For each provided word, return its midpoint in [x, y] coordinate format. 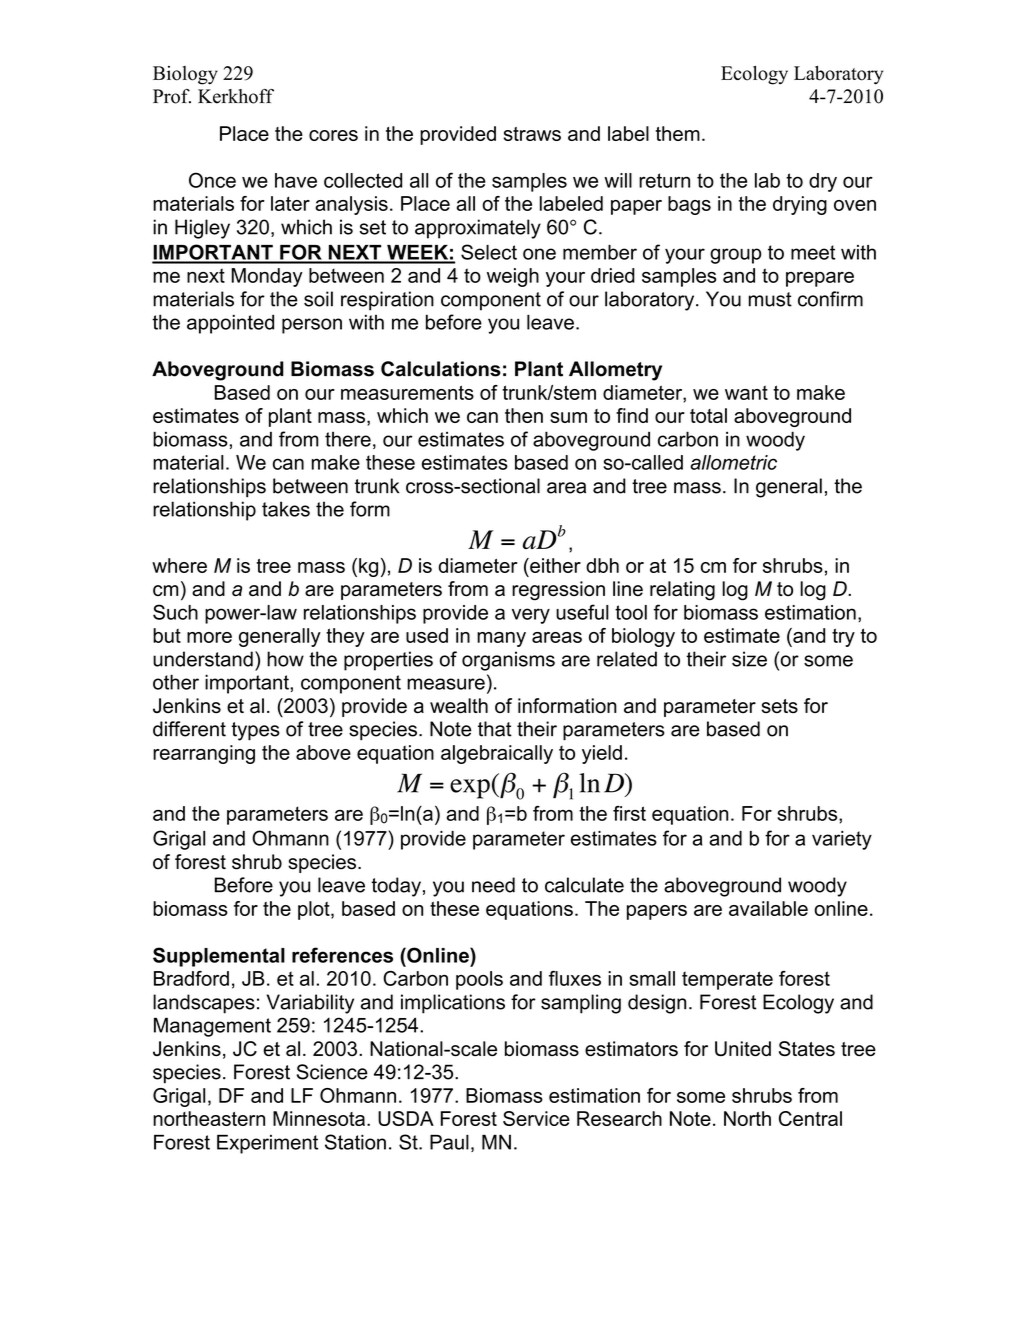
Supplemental [219, 957]
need [493, 885]
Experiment [267, 1144]
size [749, 659]
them [678, 133]
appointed [230, 324]
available [768, 908]
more [209, 637]
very [531, 616]
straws [532, 134]
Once [212, 180]
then [524, 415]
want [746, 392]
